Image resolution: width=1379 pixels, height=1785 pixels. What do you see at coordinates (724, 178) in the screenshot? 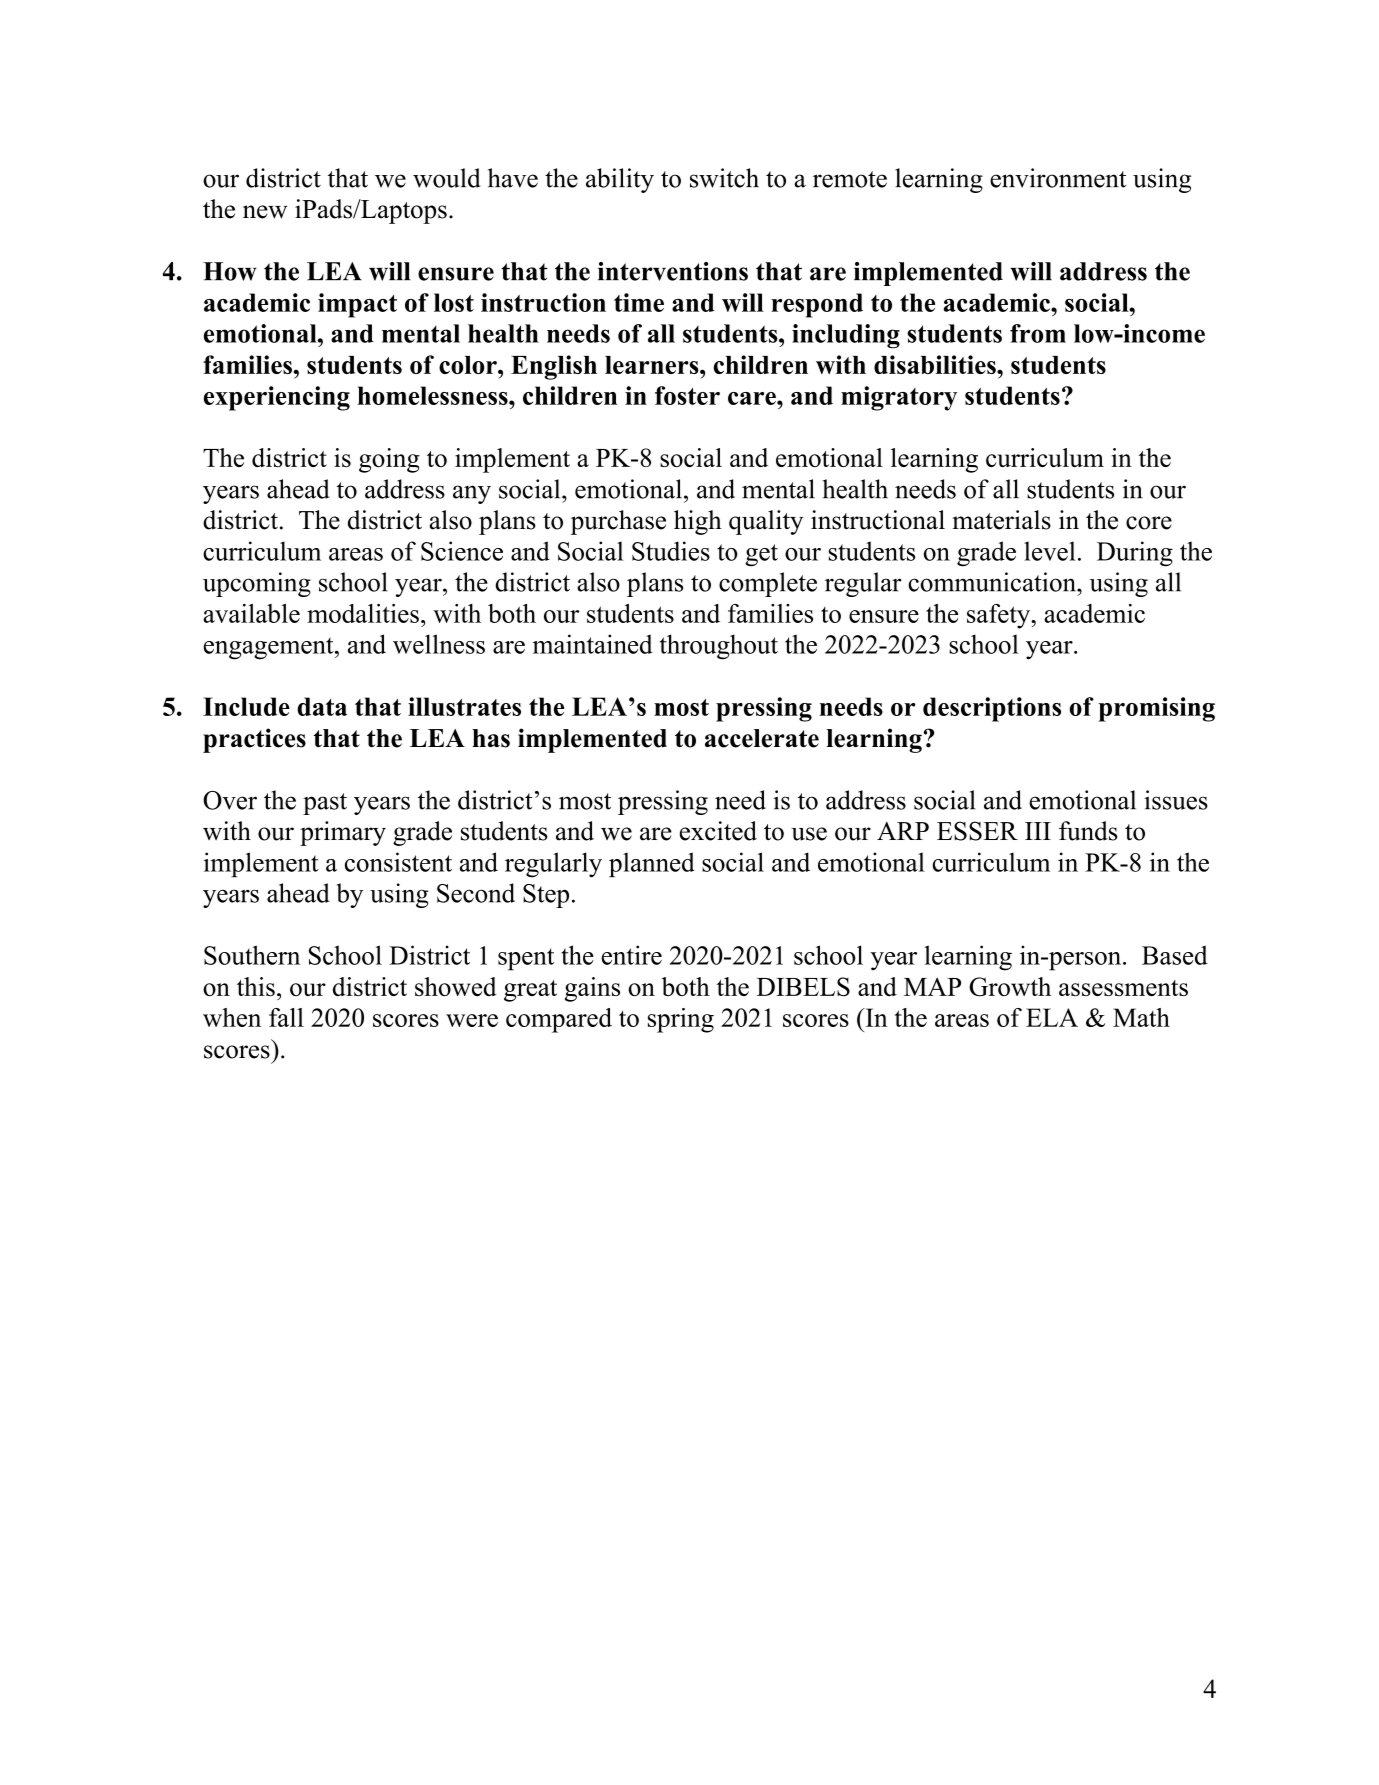
I see `switch` at bounding box center [724, 178].
